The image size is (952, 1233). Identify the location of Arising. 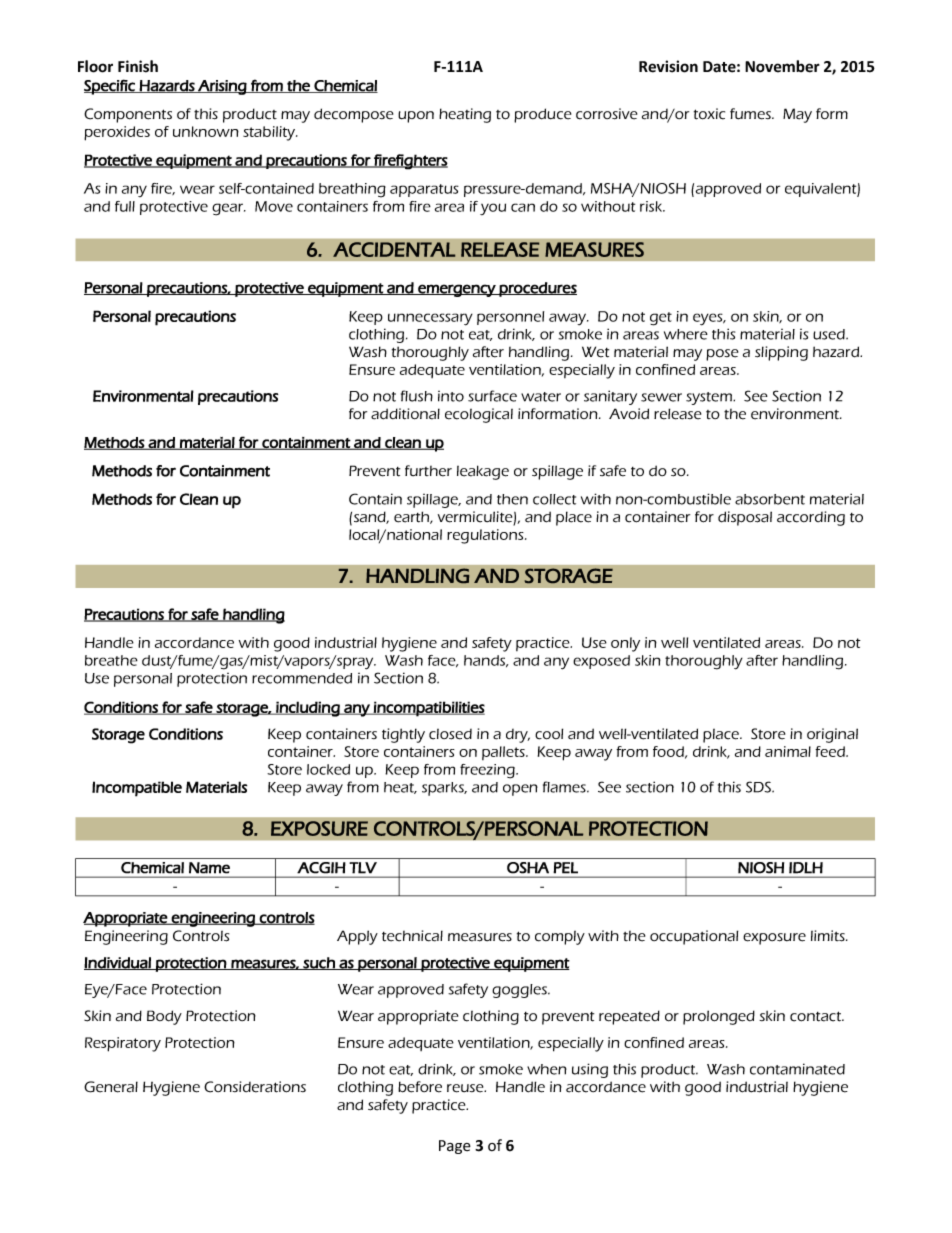
(222, 87).
